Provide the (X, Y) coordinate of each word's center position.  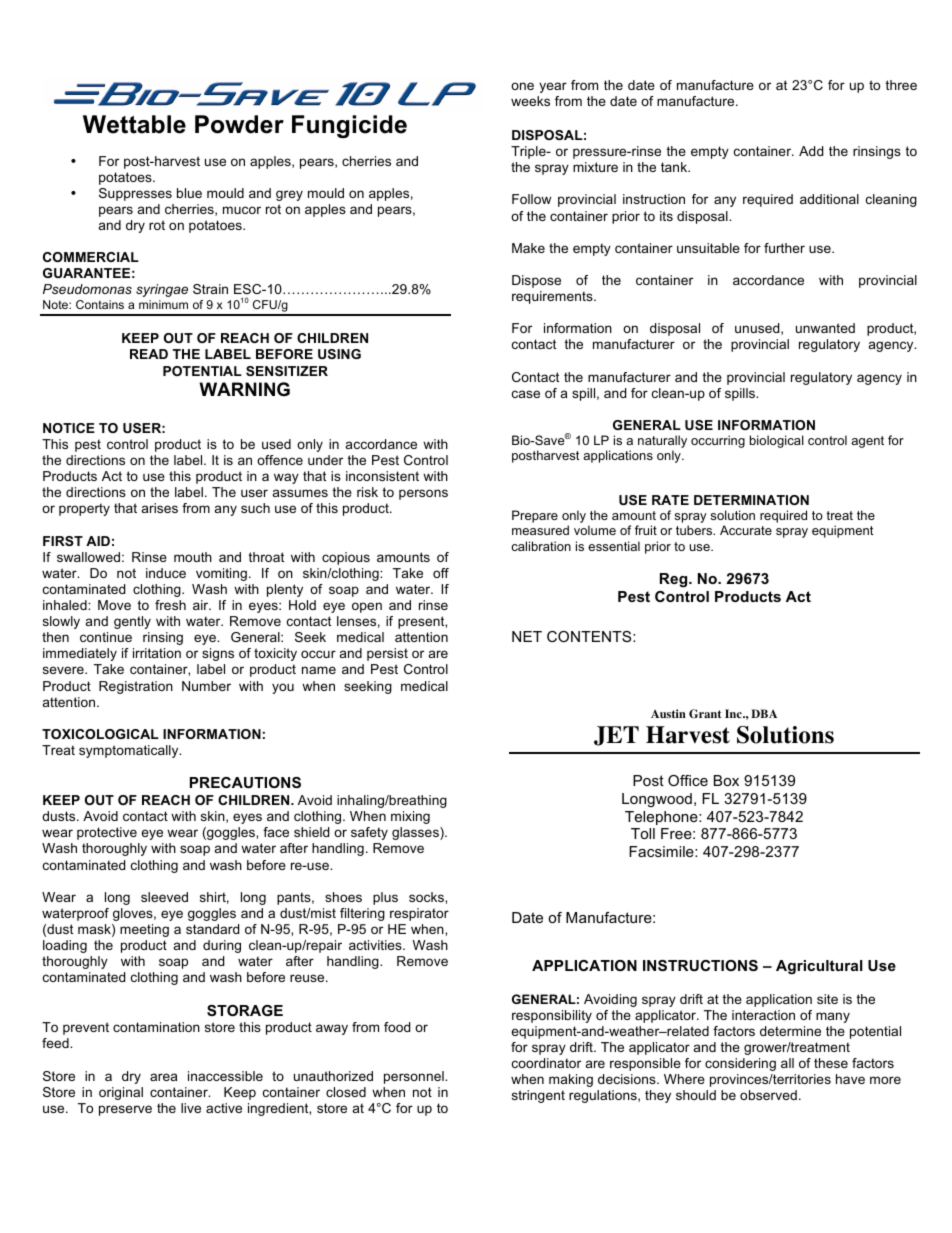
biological (777, 441)
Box (726, 780)
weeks (530, 101)
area (163, 1077)
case (526, 394)
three (901, 85)
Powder (239, 124)
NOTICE (69, 428)
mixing (410, 817)
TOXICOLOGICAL (100, 734)
